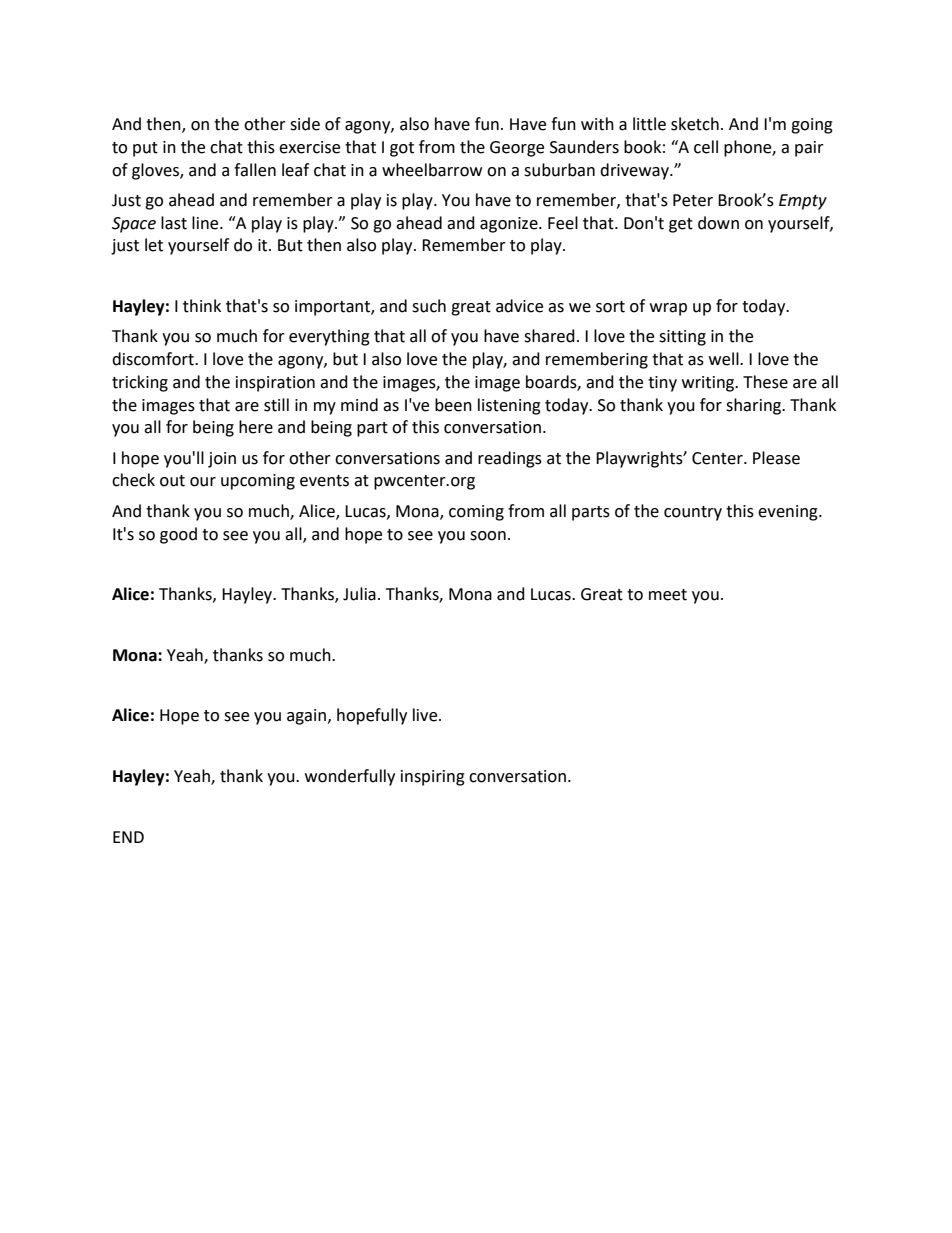  What do you see at coordinates (426, 715) in the screenshot?
I see `live` at bounding box center [426, 715].
